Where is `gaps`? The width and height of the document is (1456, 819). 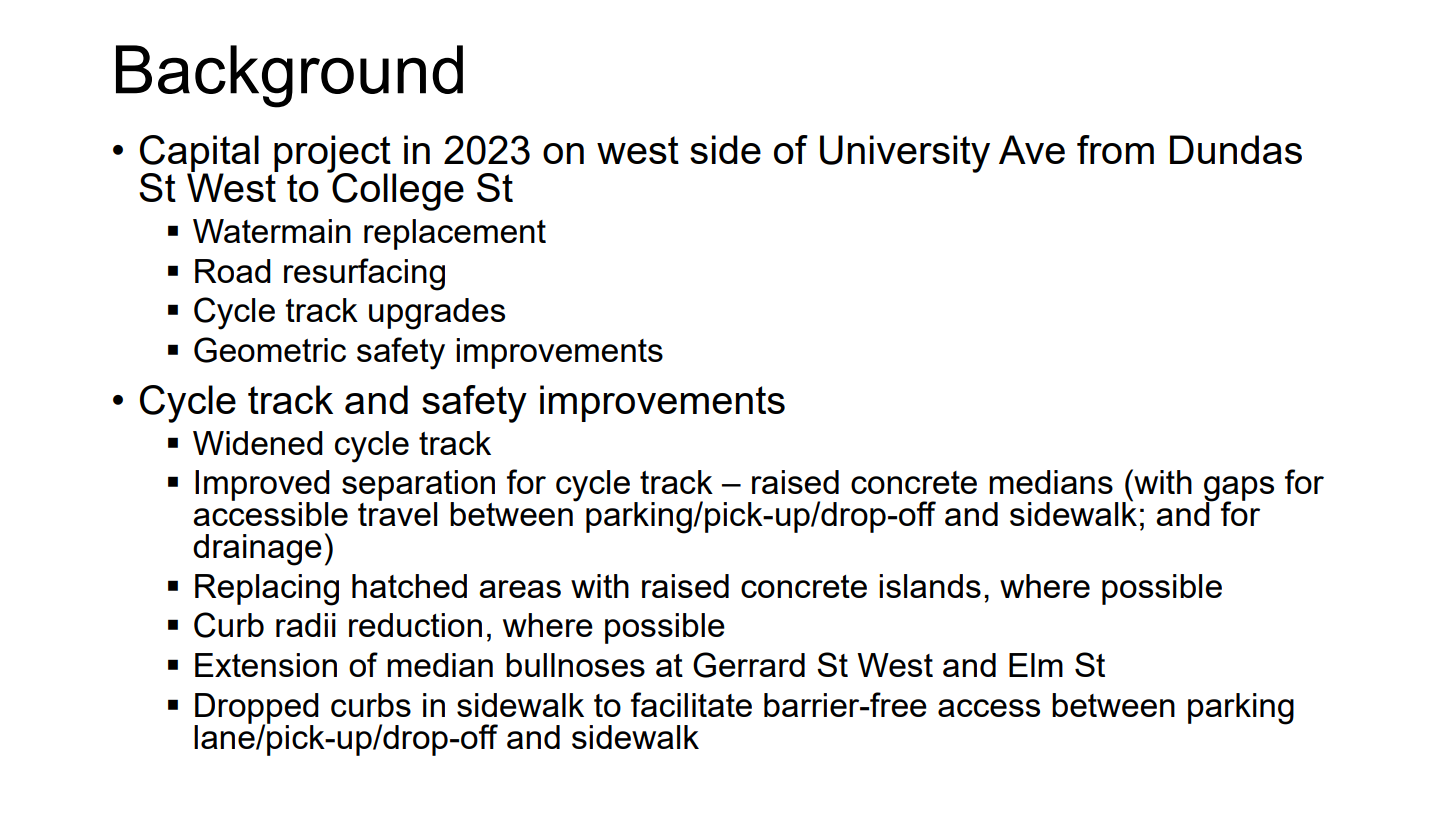
gaps is located at coordinates (1239, 490).
